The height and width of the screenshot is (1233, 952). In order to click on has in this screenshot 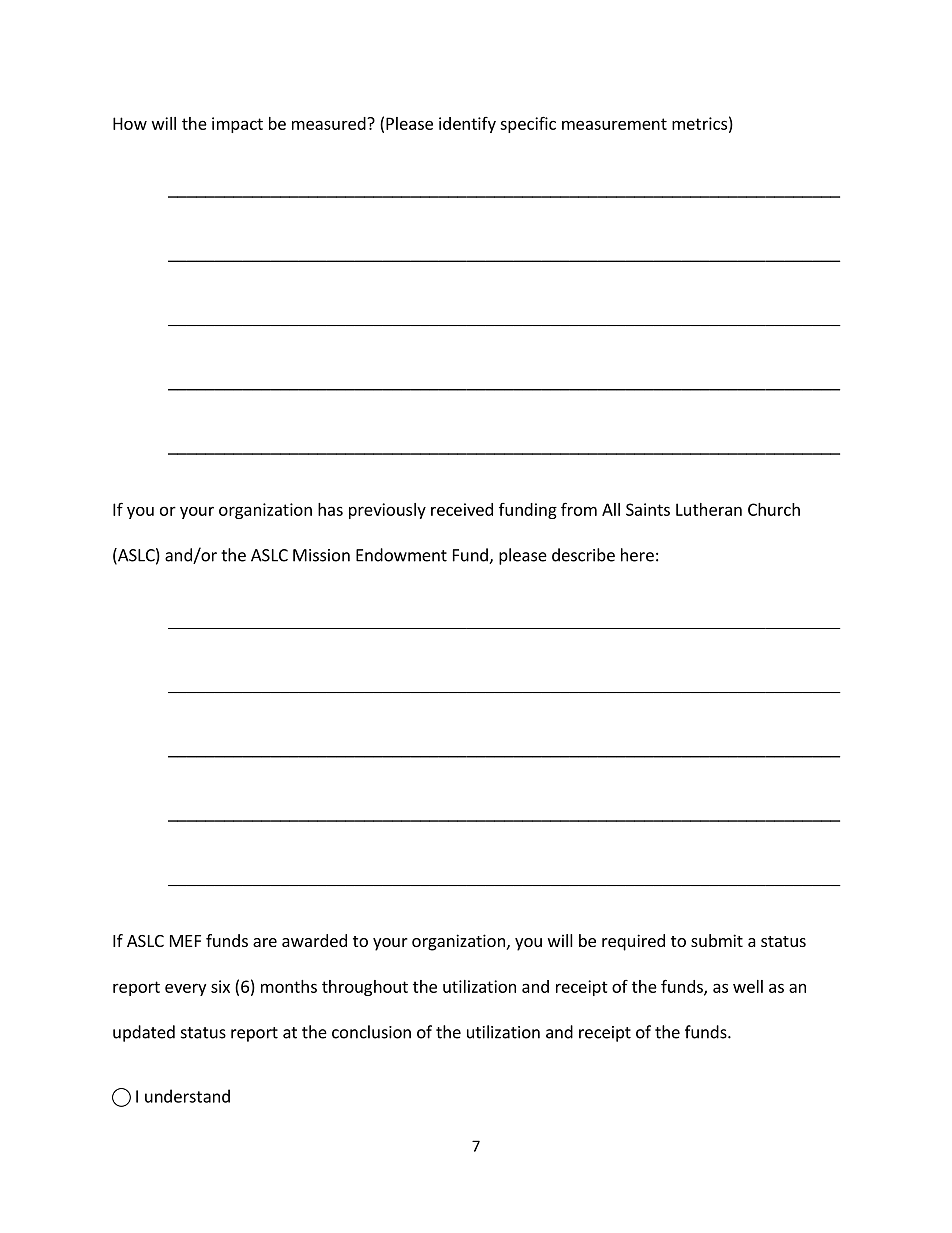, I will do `click(330, 509)`.
